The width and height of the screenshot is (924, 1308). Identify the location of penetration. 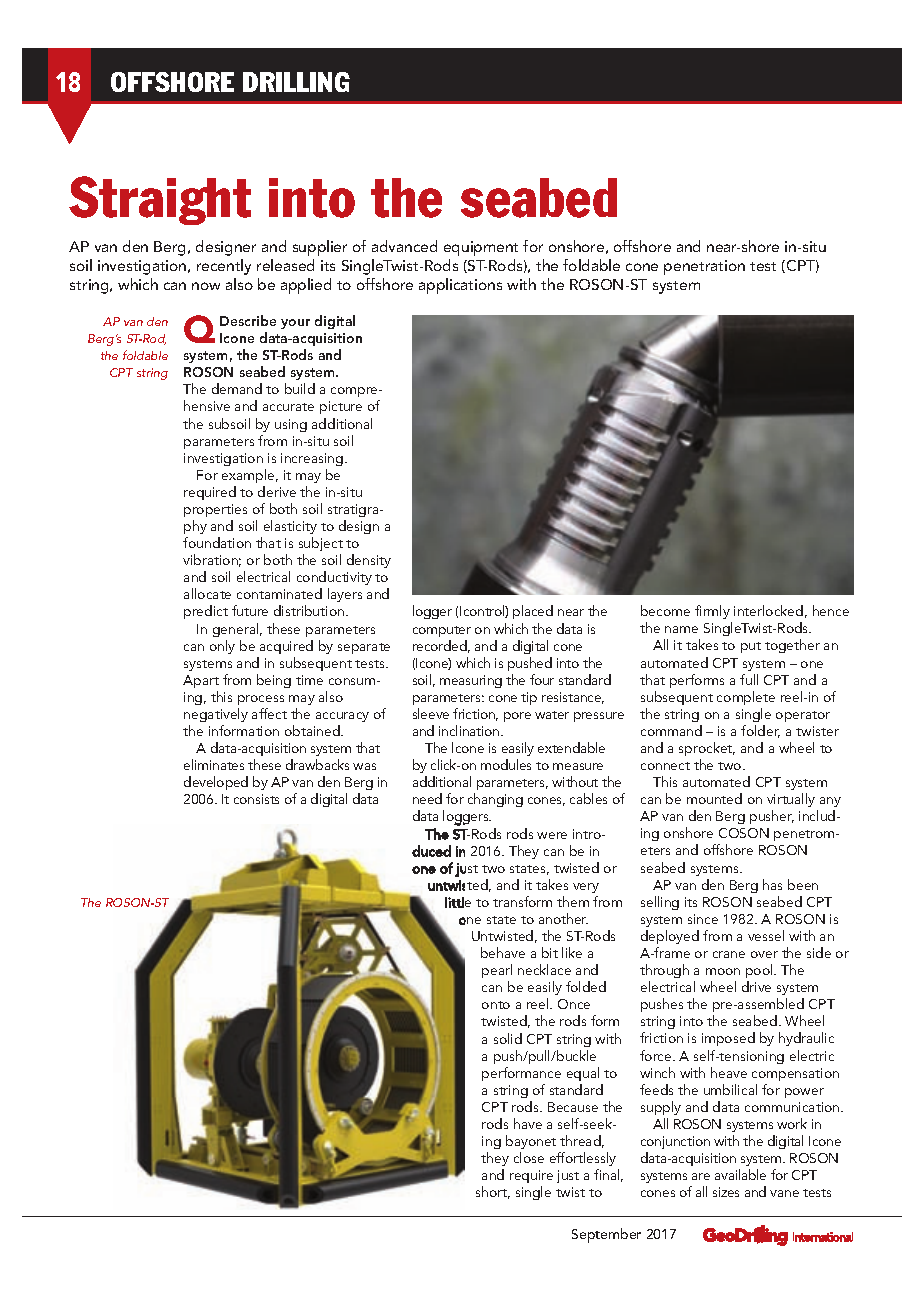
(704, 267).
